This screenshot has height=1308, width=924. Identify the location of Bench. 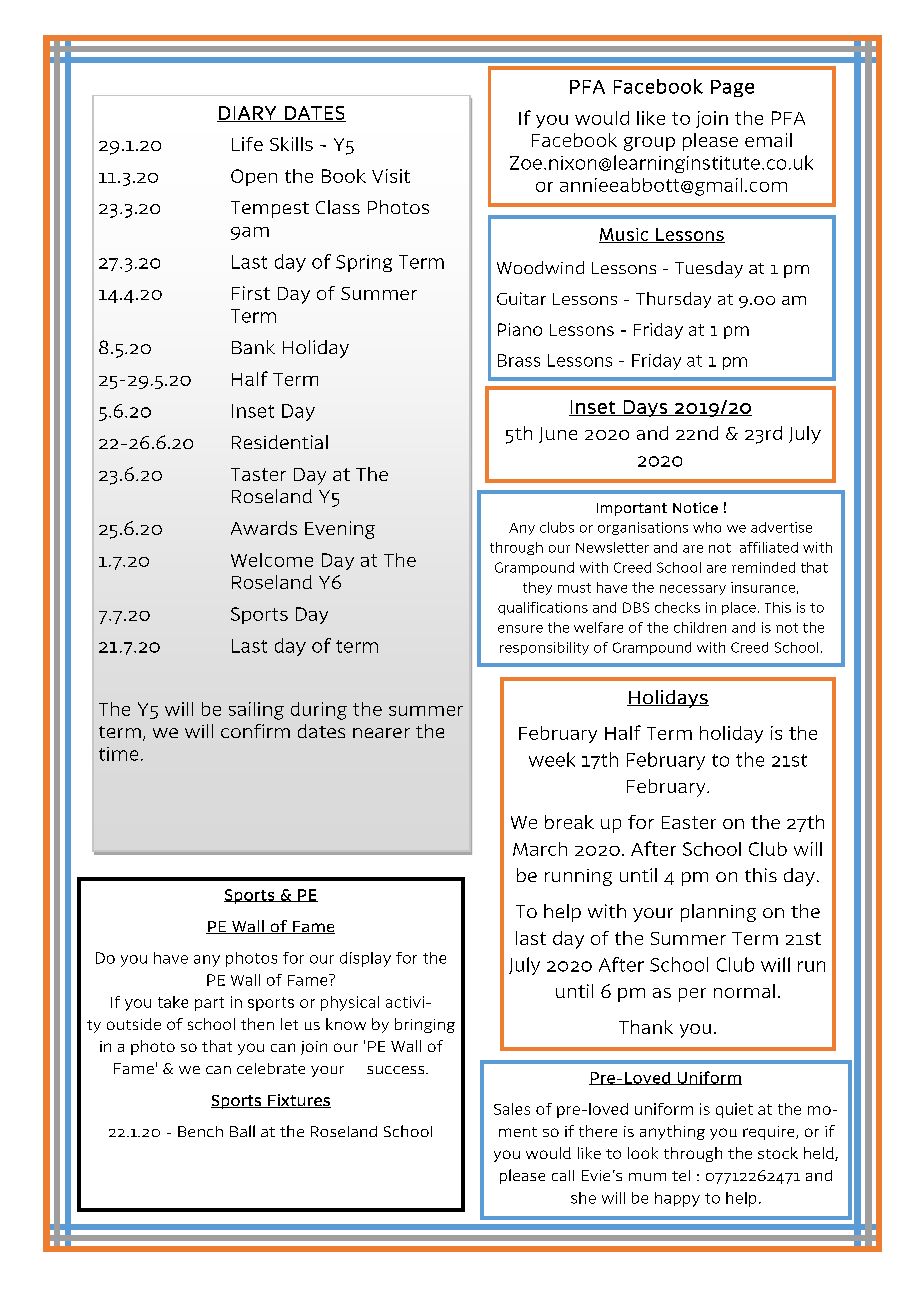
(200, 1131).
